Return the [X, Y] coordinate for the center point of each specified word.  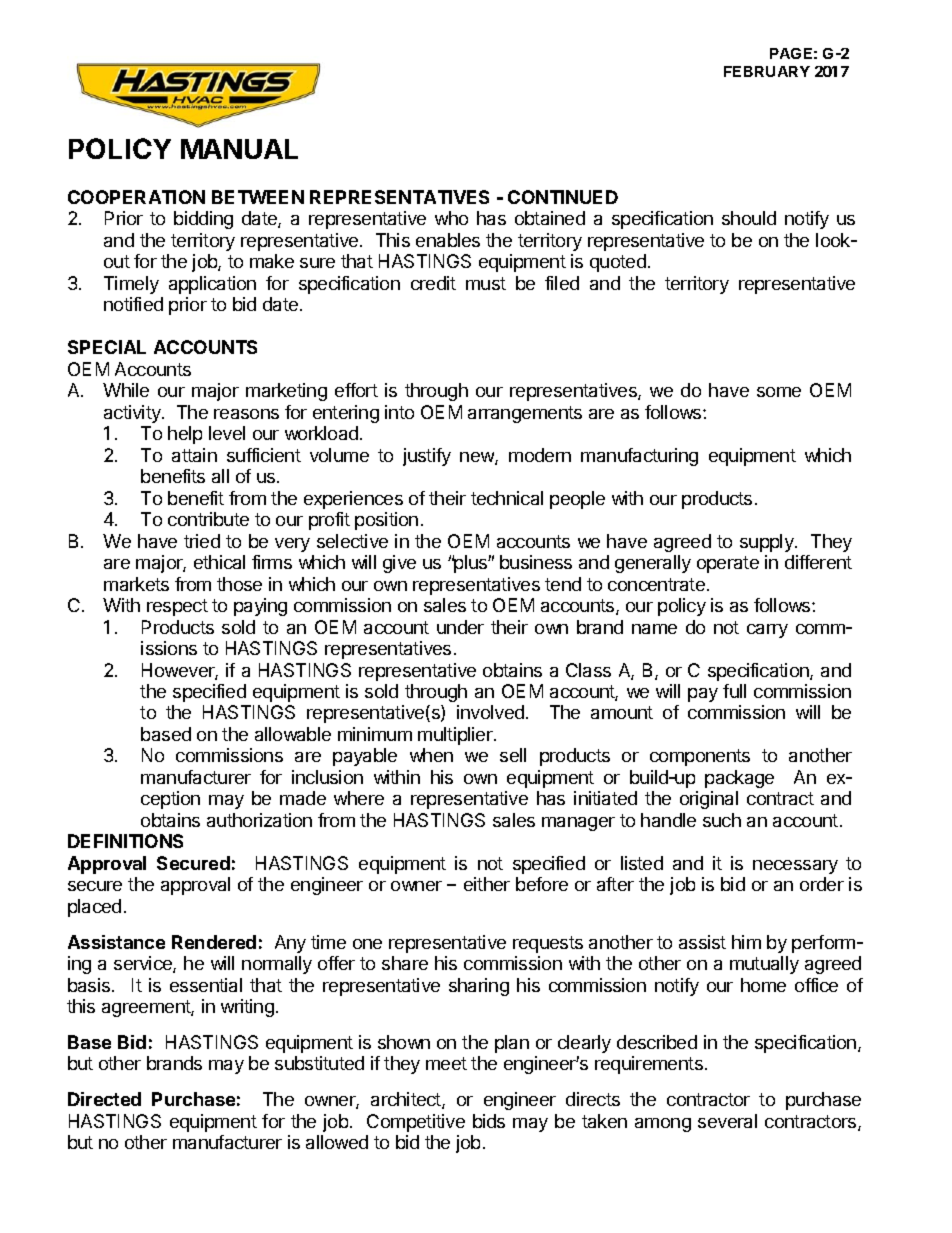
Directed [104, 1099]
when [431, 755]
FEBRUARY [767, 71]
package [739, 779]
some [779, 392]
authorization [259, 820]
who [451, 218]
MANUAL [239, 149]
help [185, 435]
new [478, 458]
